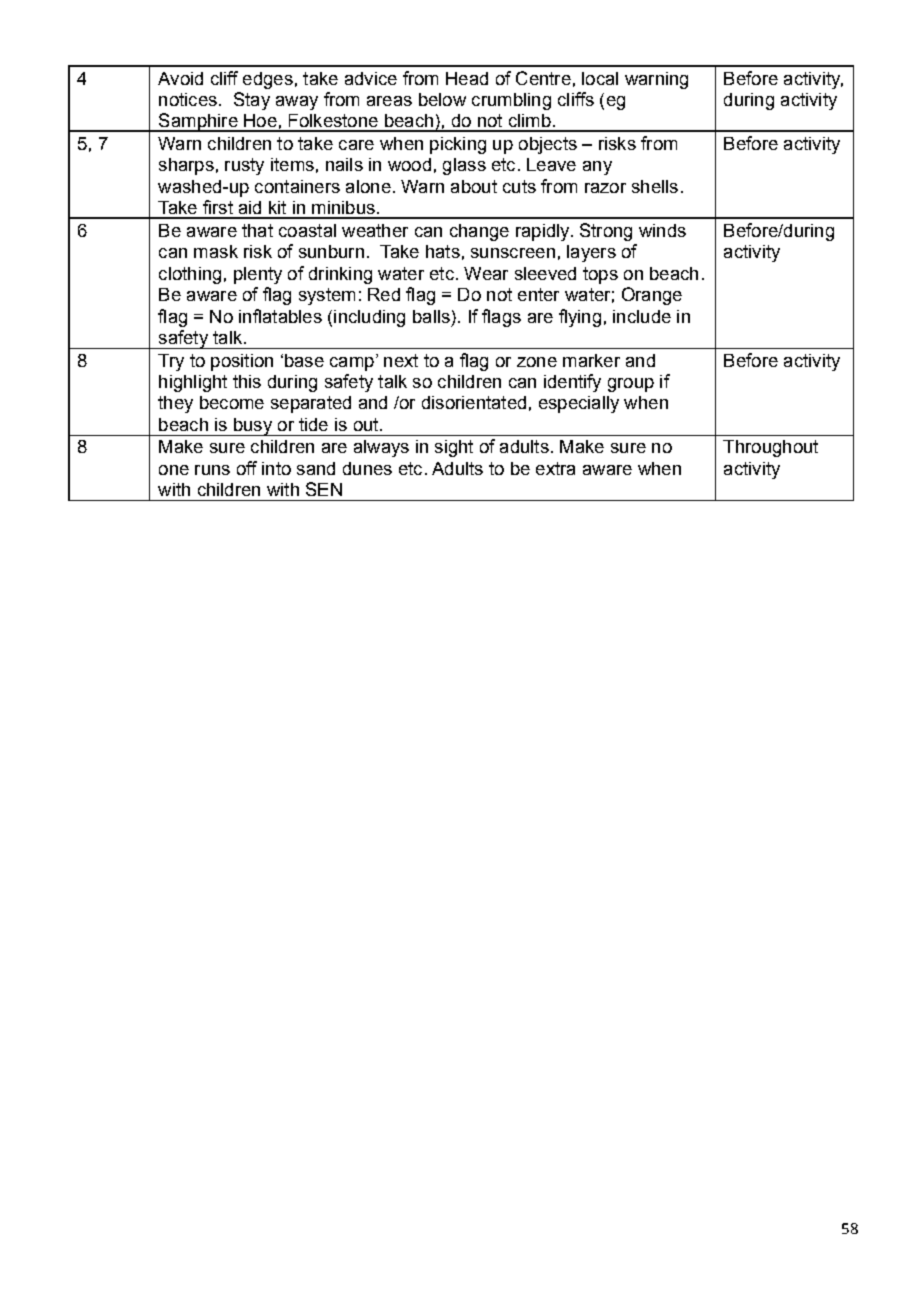 This document has height=1307, width=924. Describe the element at coordinates (247, 468) in the document. I see `off` at that location.
